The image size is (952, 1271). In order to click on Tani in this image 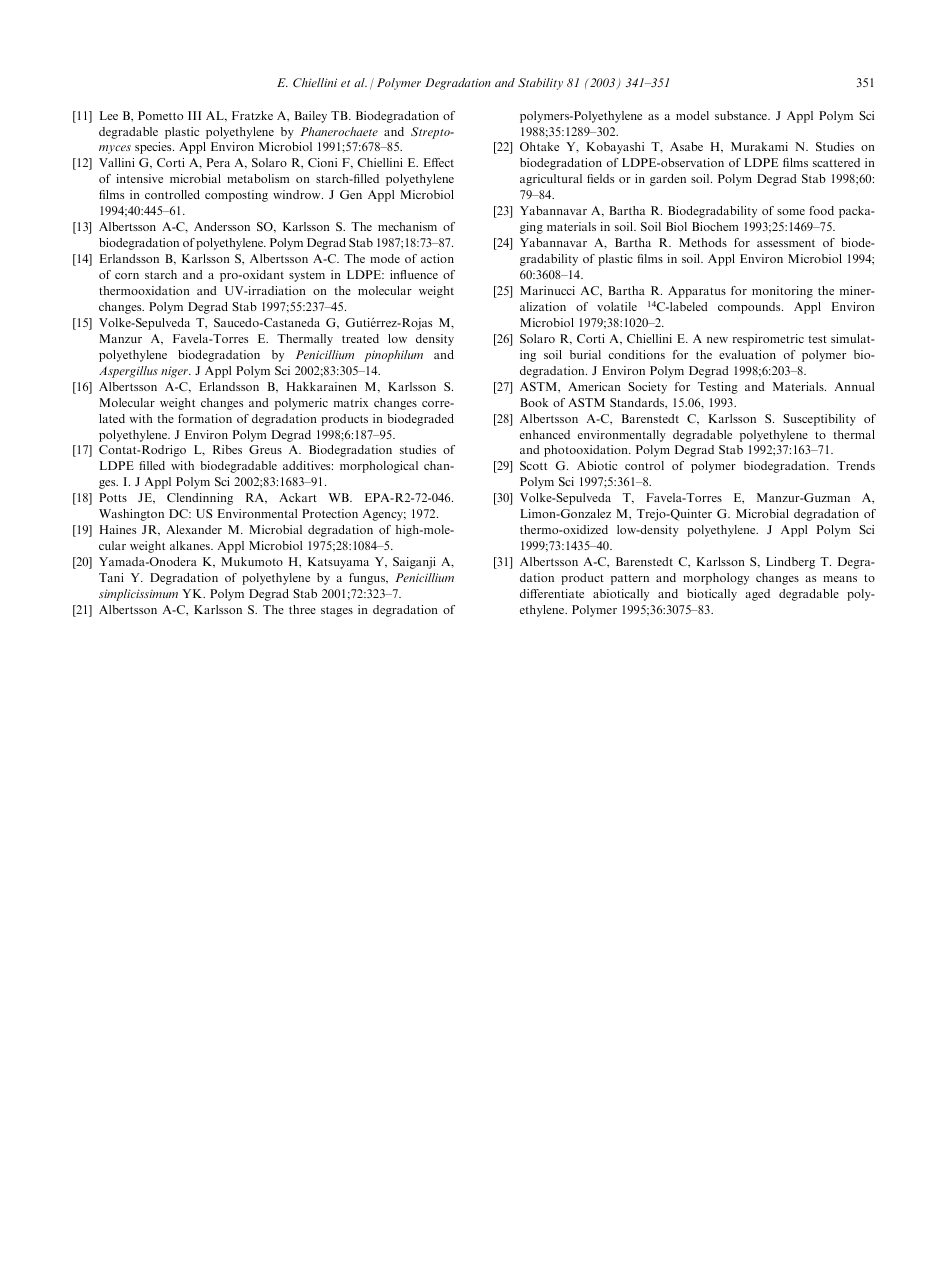, I will do `click(111, 577)`.
